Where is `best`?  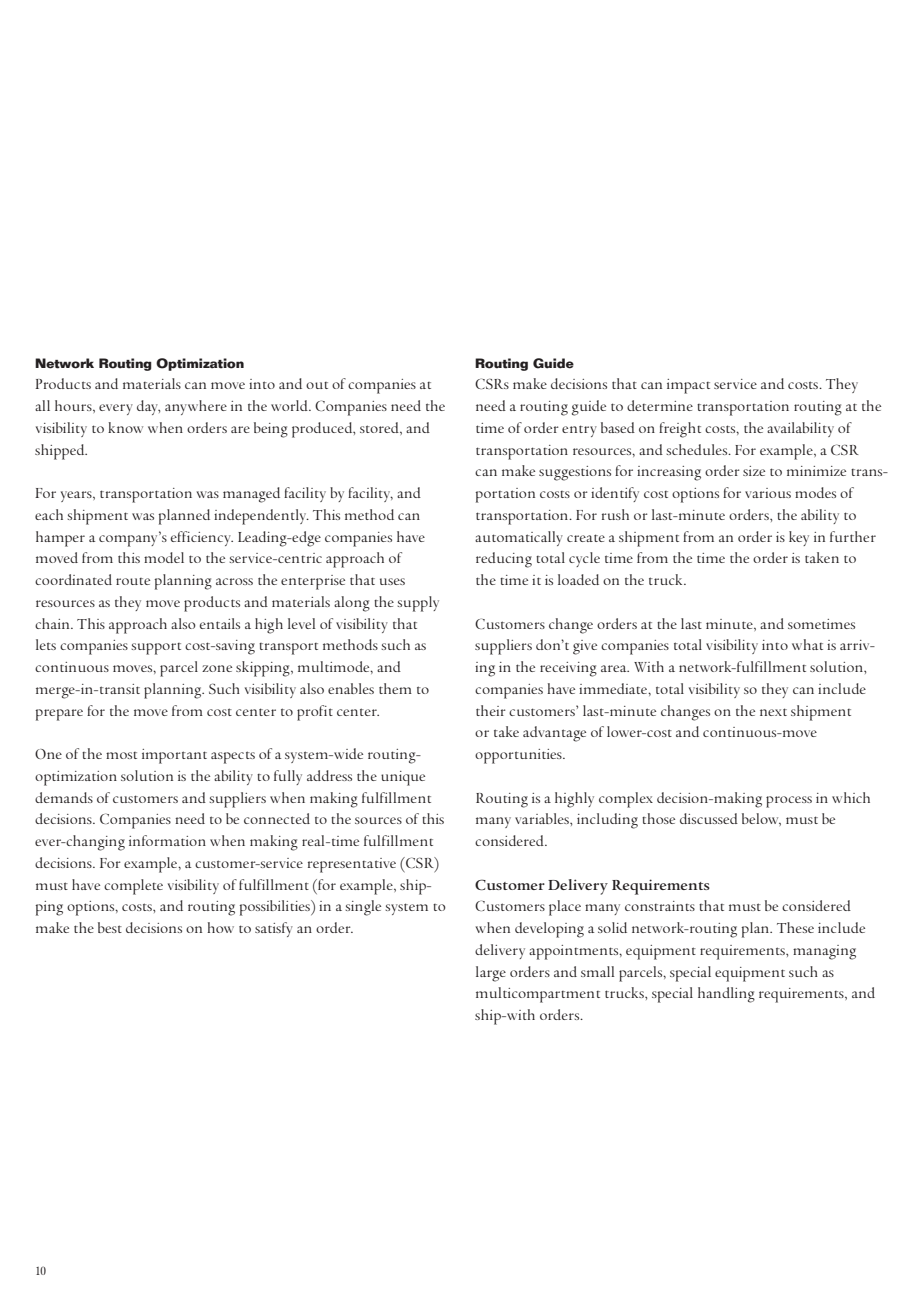
best is located at coordinates (110, 927).
